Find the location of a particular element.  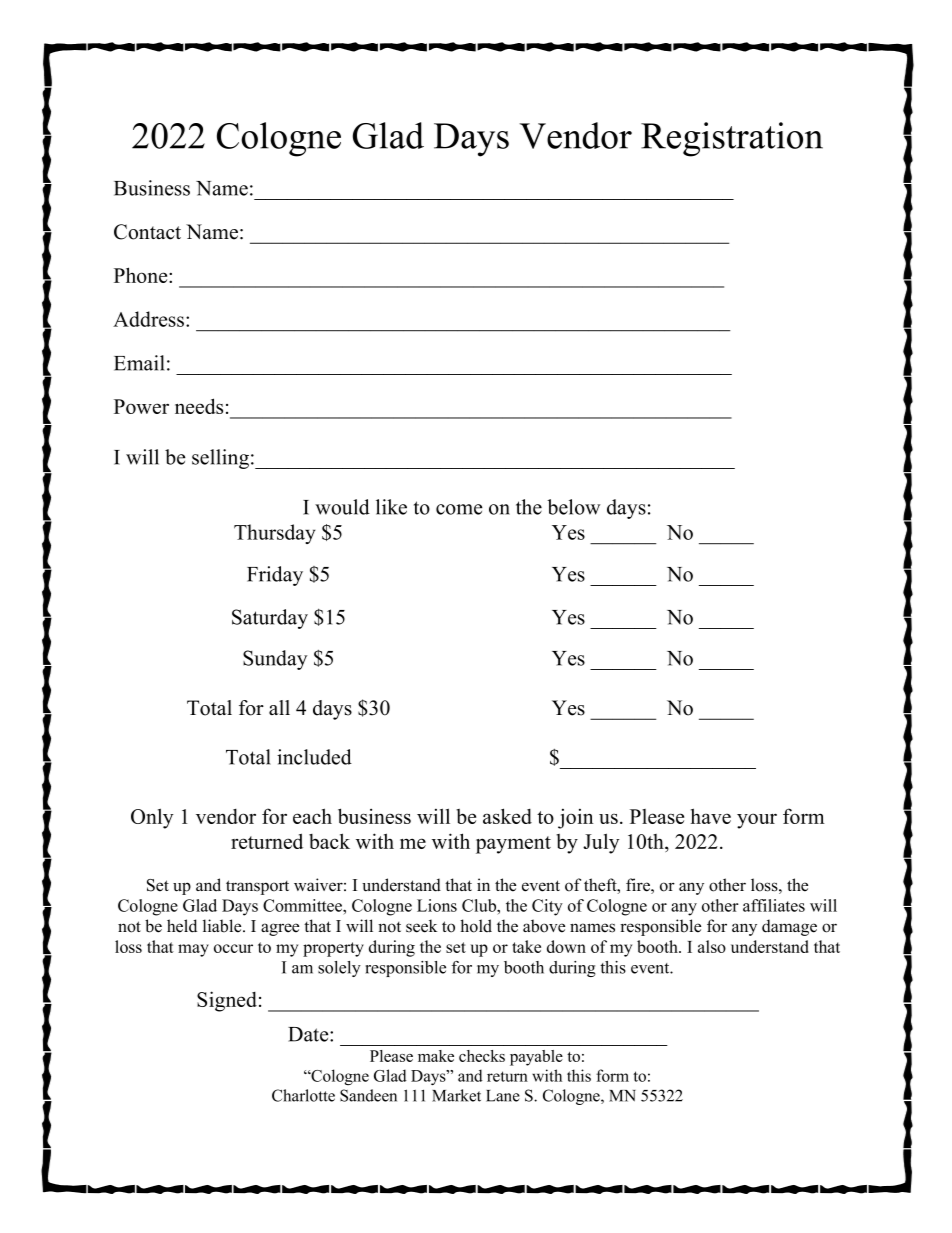

come is located at coordinates (459, 509).
